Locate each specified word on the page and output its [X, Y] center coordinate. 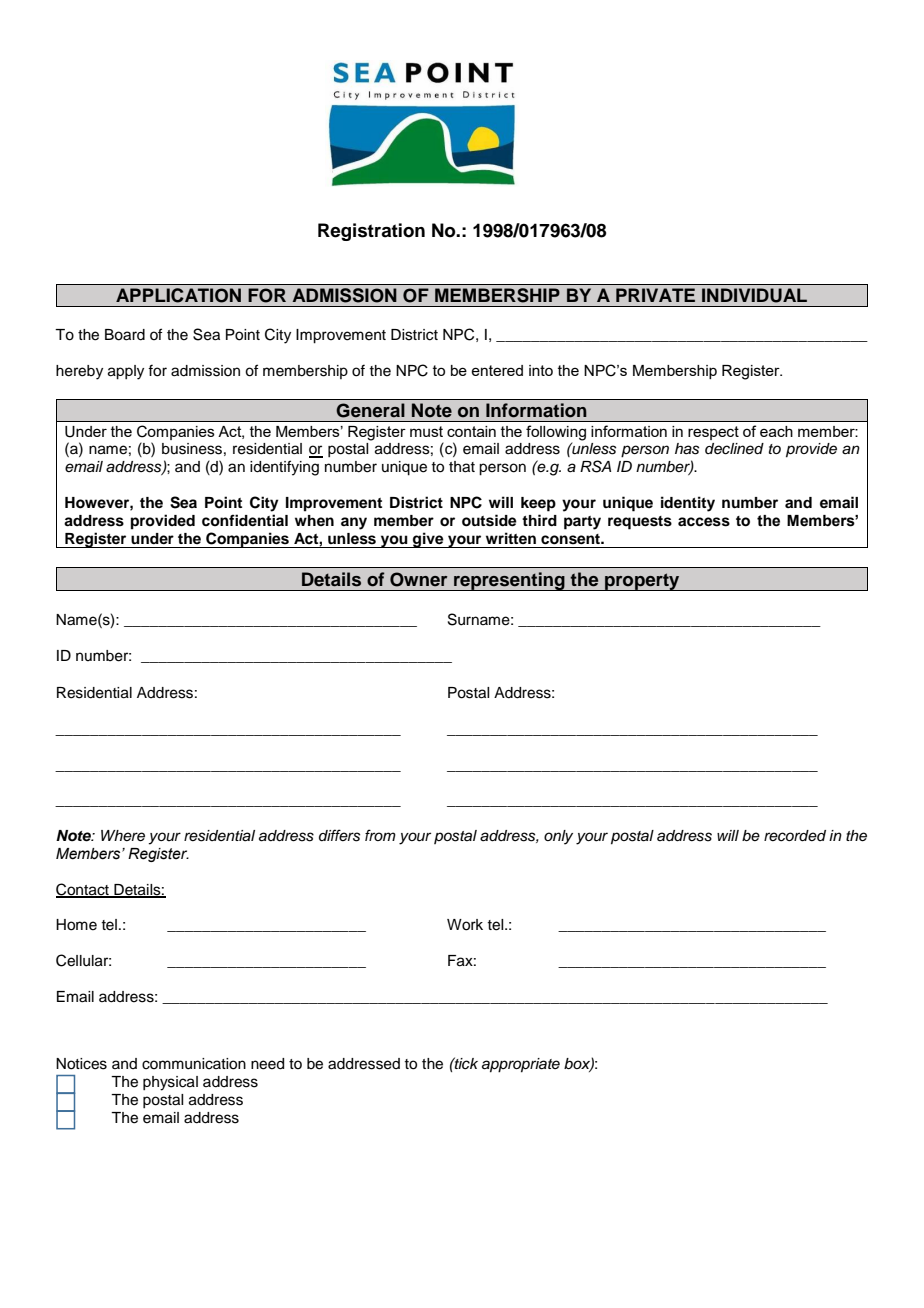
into [541, 370]
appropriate [521, 1065]
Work [465, 925]
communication [194, 1064]
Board [125, 335]
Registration [371, 232]
